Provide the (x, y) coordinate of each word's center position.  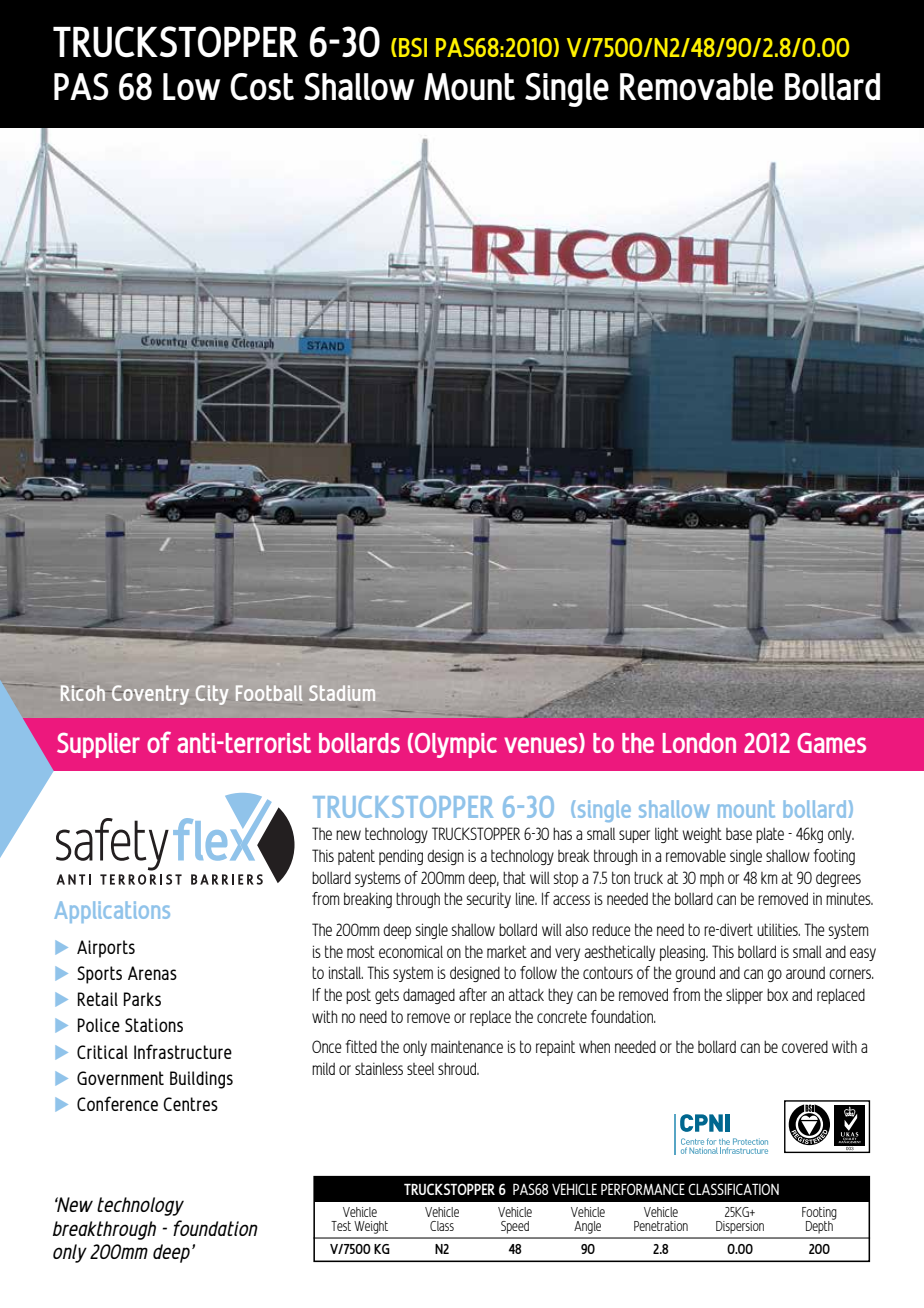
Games (831, 743)
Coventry (149, 695)
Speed (515, 1227)
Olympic (456, 745)
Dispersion (740, 1227)
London (699, 743)
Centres (190, 1104)
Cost (262, 86)
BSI (413, 47)
